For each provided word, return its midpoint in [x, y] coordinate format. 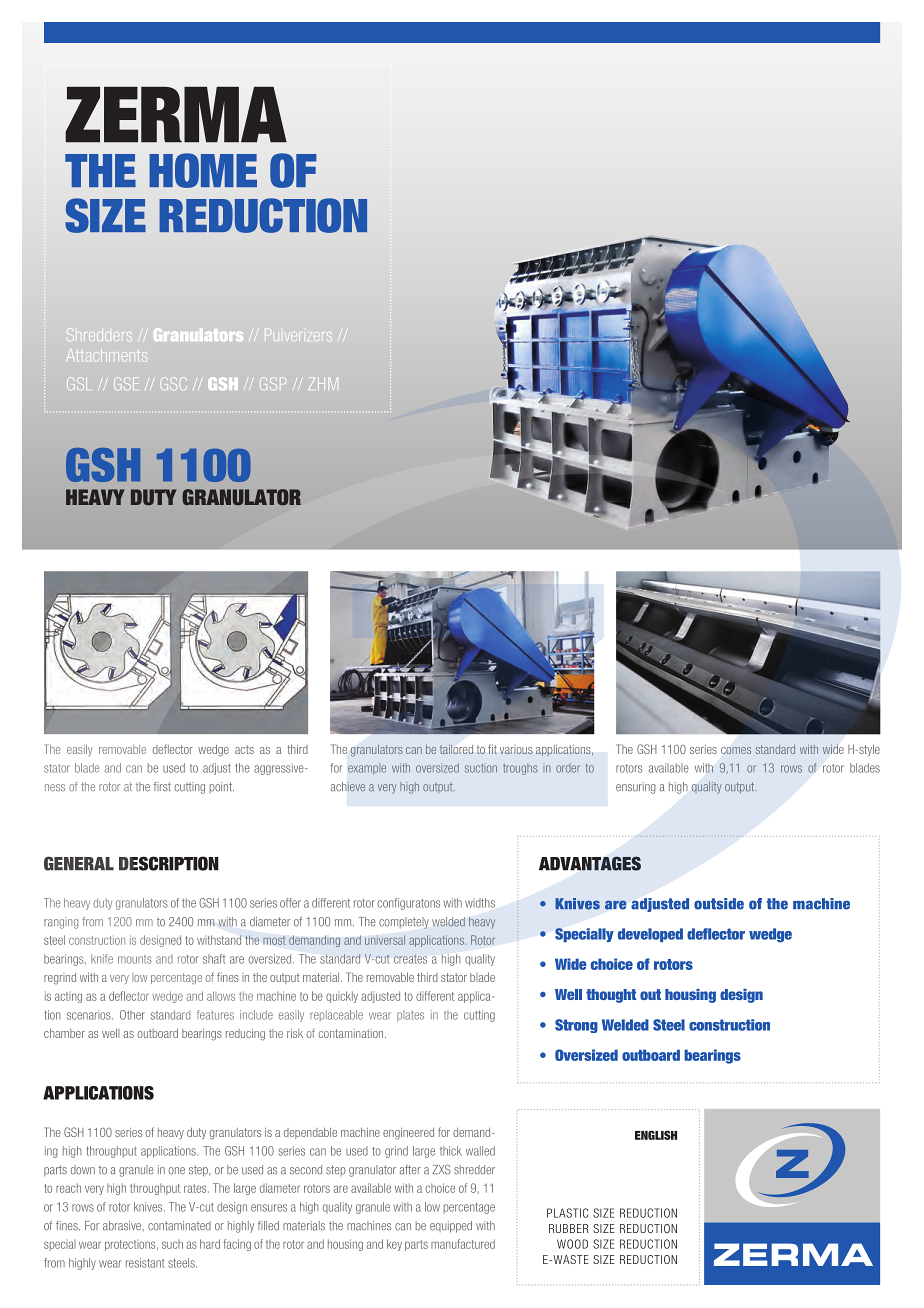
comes [736, 750]
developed [650, 935]
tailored [456, 749]
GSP [273, 383]
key [394, 1245]
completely [404, 923]
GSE [126, 383]
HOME [203, 170]
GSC [174, 383]
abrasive [123, 1226]
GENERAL [79, 863]
